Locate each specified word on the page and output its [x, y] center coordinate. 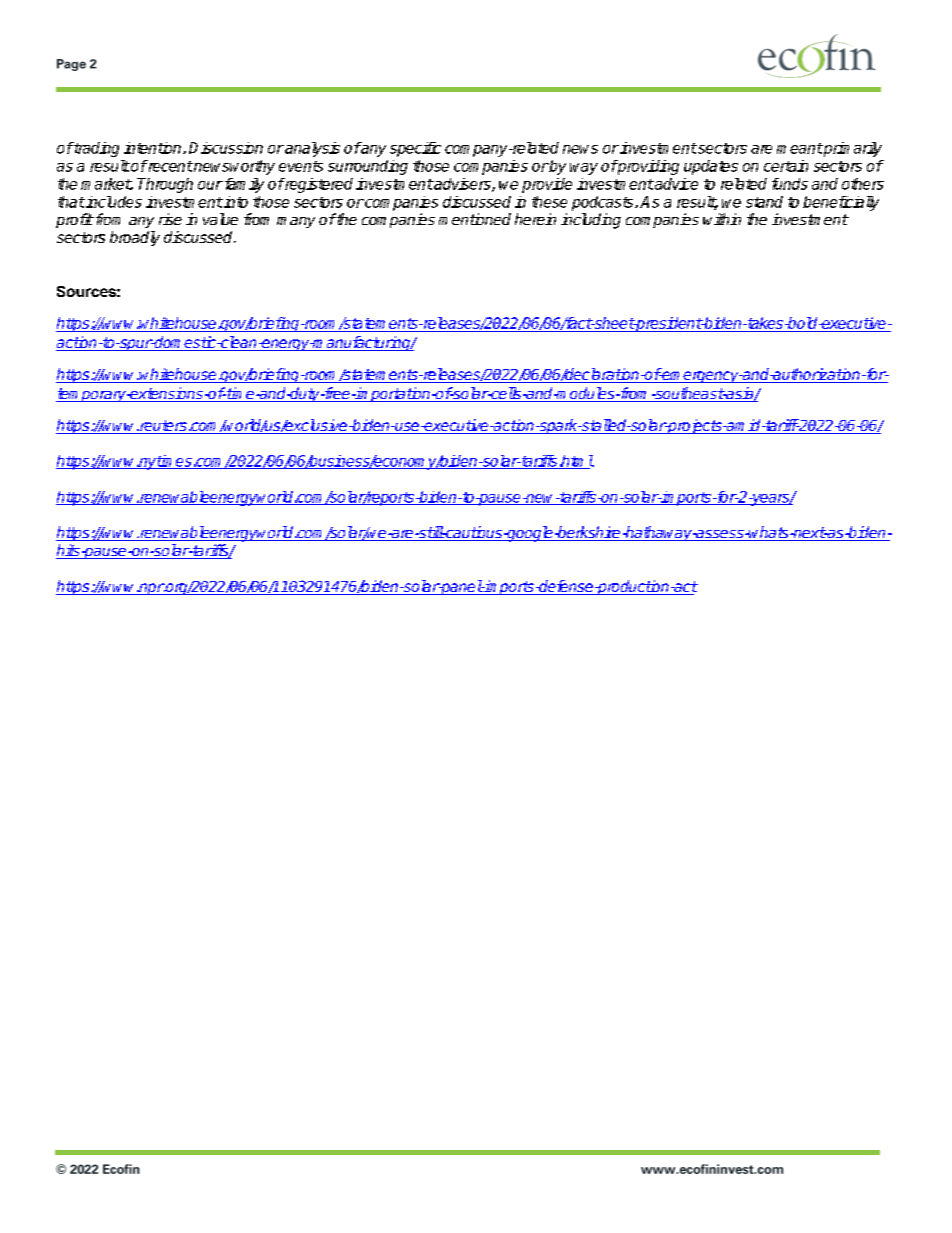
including [591, 221]
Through [165, 185]
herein [535, 219]
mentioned [475, 219]
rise [170, 219]
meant [800, 148]
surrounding [368, 167]
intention [154, 148]
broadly [135, 238]
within [722, 219]
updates [711, 167]
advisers [462, 185]
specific [415, 149]
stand [764, 202]
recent [169, 166]
